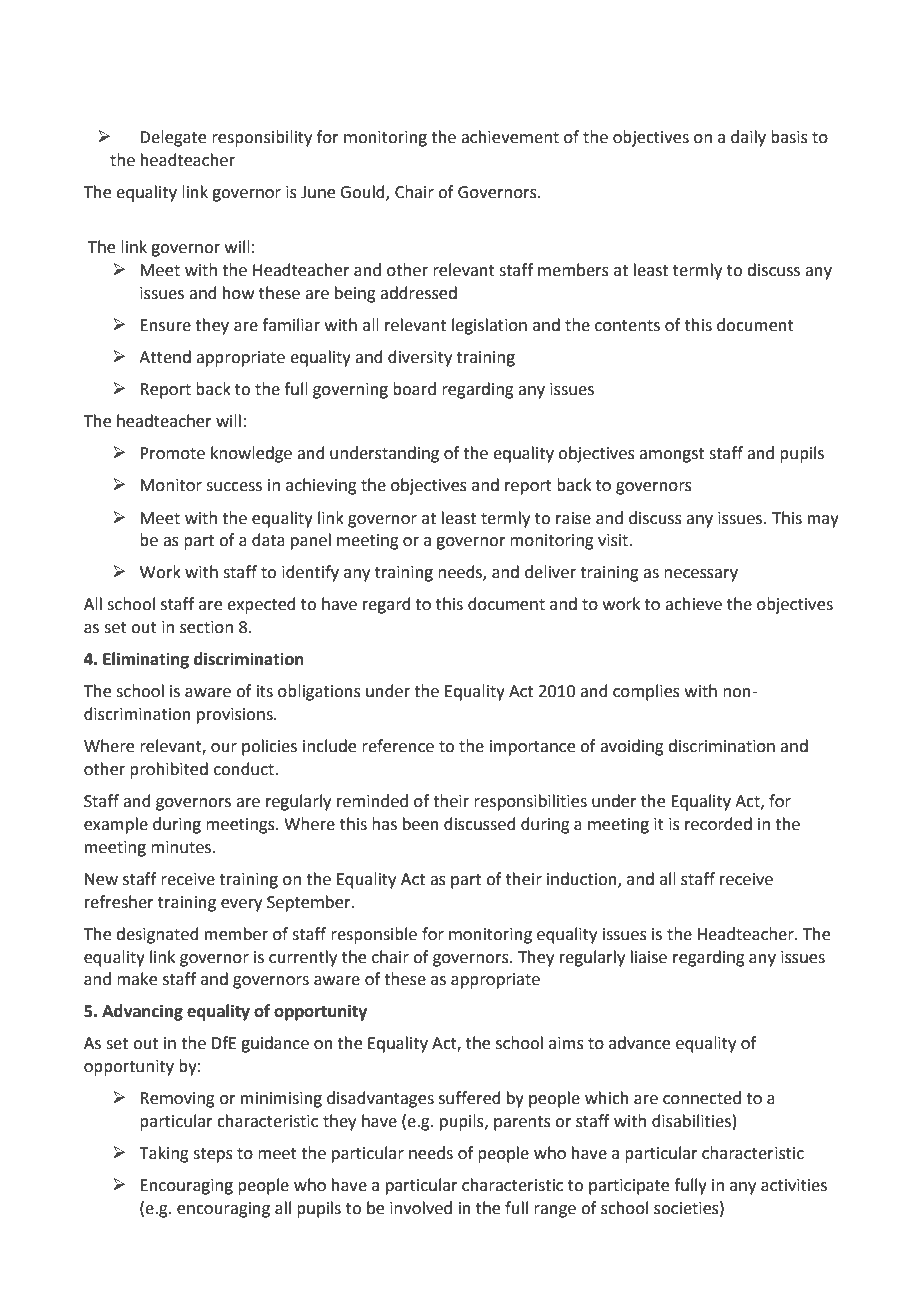 This screenshot has height=1309, width=924. I want to click on responsible, so click(374, 935).
